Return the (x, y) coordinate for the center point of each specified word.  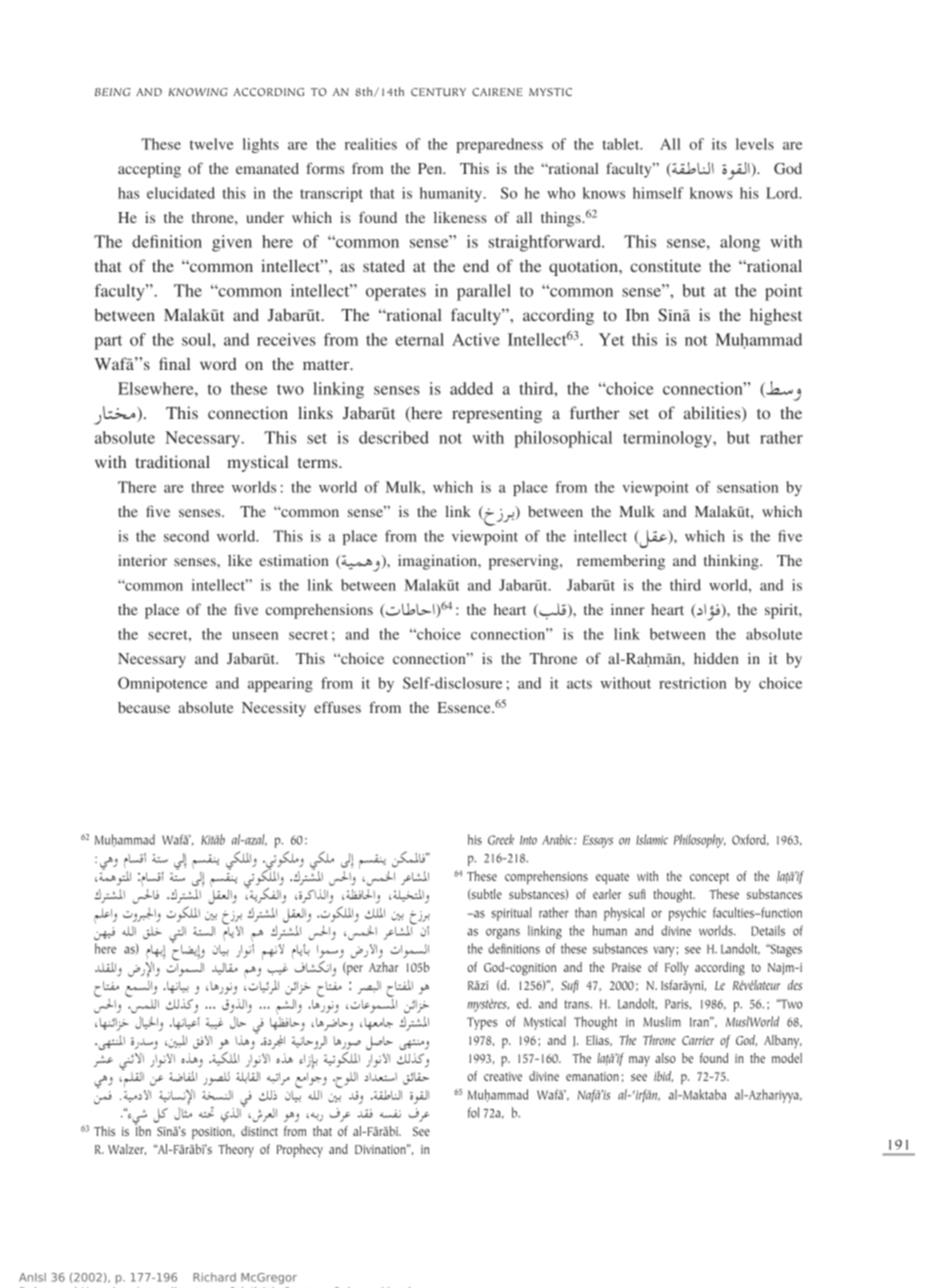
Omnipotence (162, 684)
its (719, 144)
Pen (431, 168)
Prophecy (300, 1151)
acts (579, 684)
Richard (214, 1277)
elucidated (181, 193)
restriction (692, 683)
